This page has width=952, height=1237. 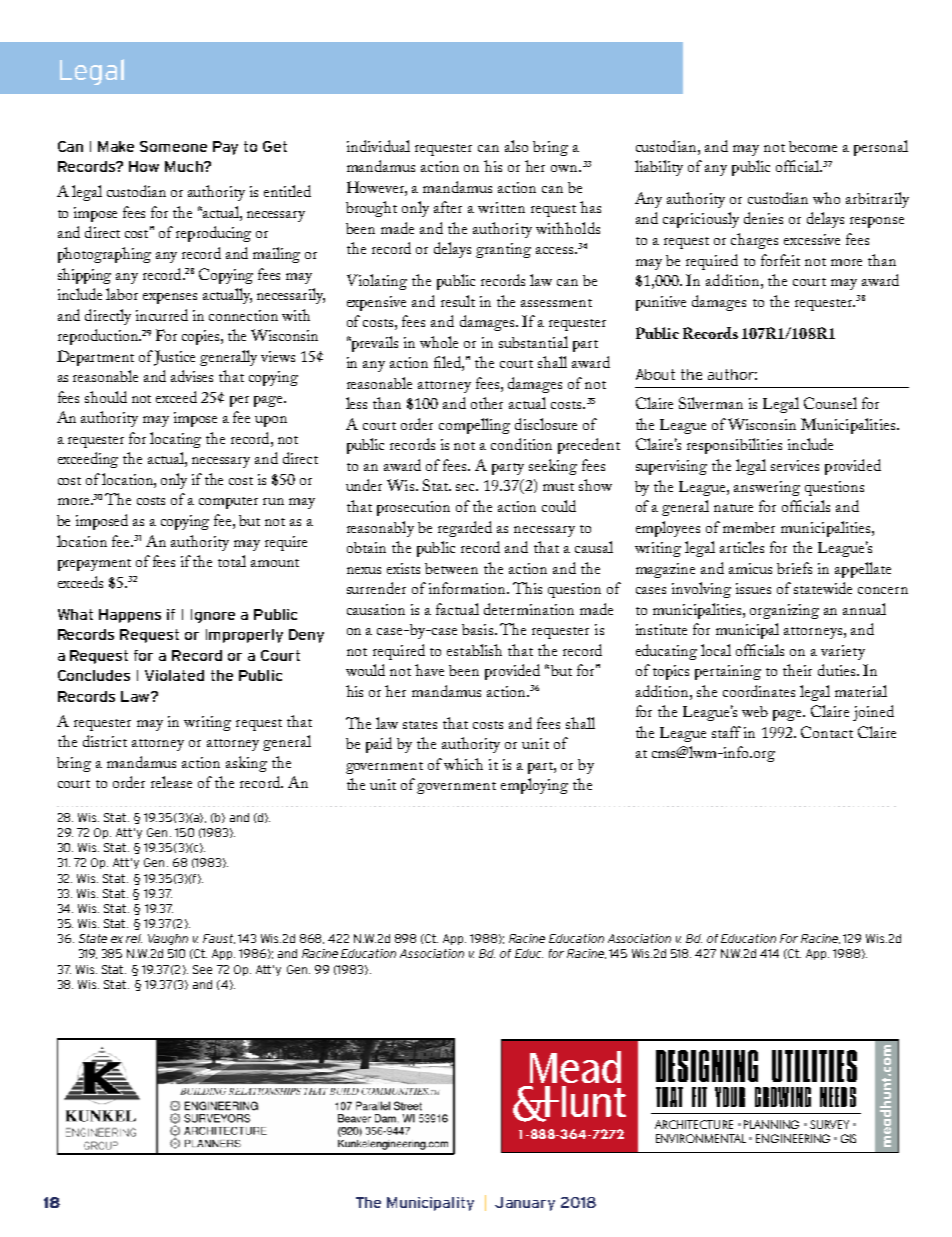 I want to click on their, so click(x=797, y=670).
